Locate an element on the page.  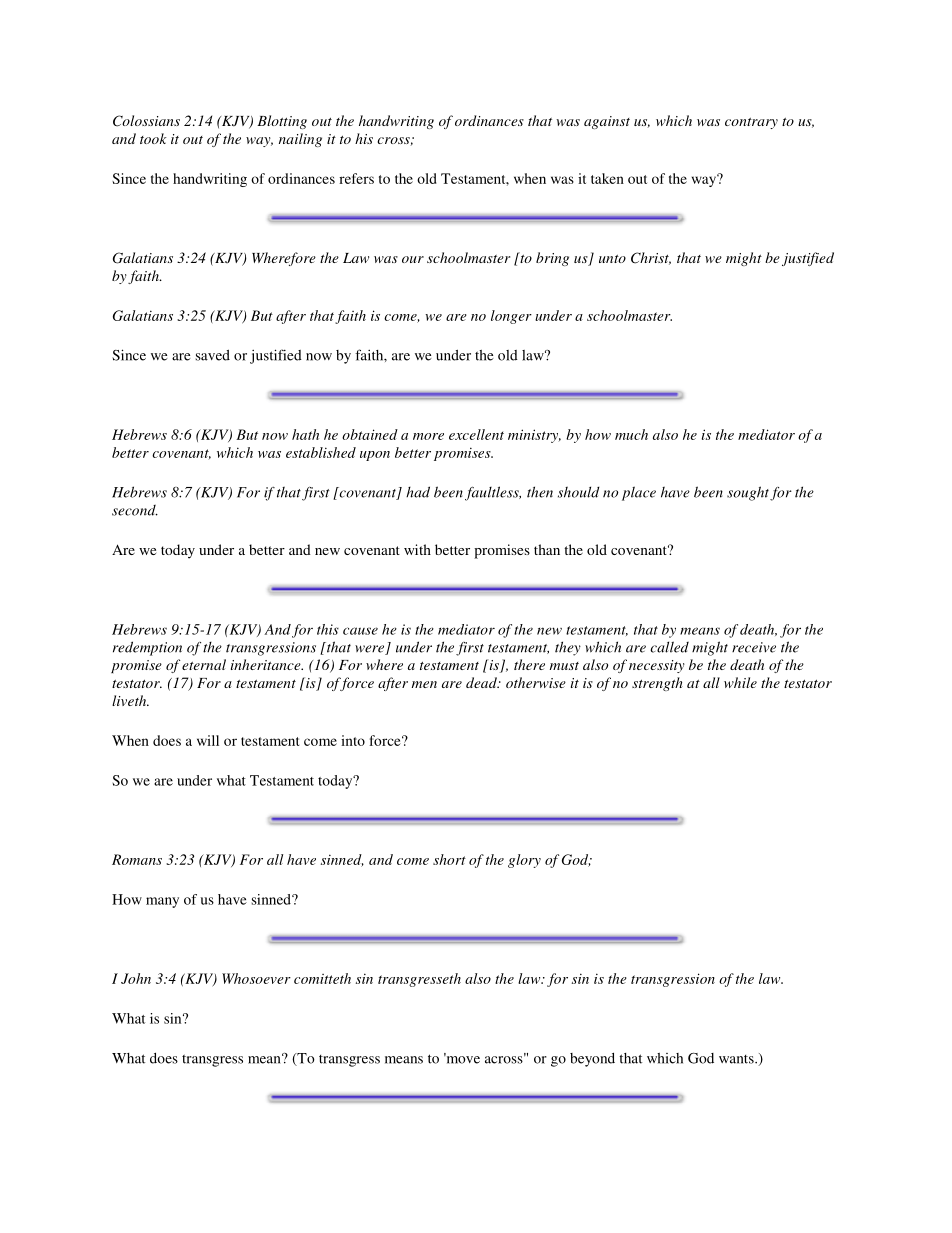
Whosoever is located at coordinates (256, 978).
